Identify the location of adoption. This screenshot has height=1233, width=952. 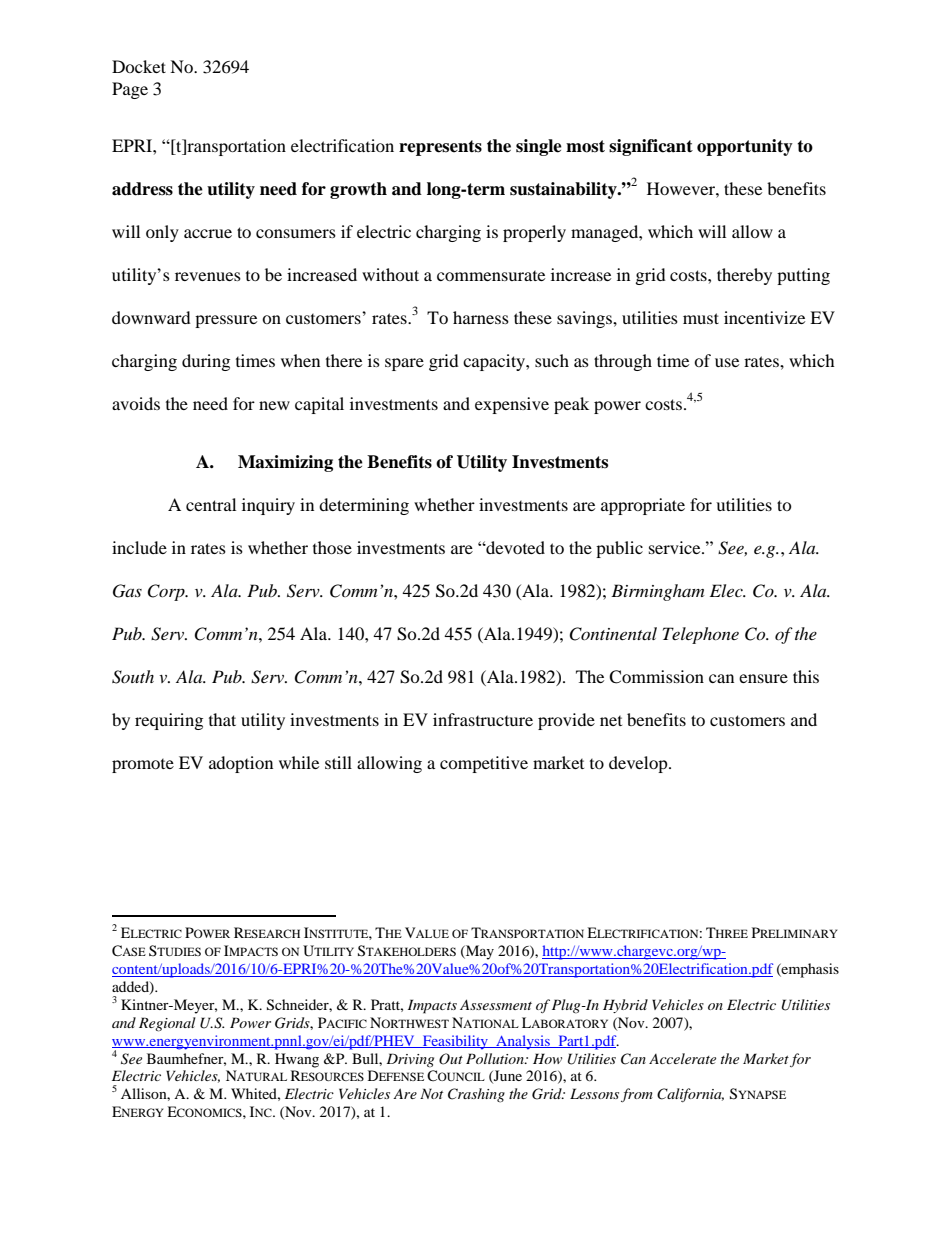
(241, 764).
